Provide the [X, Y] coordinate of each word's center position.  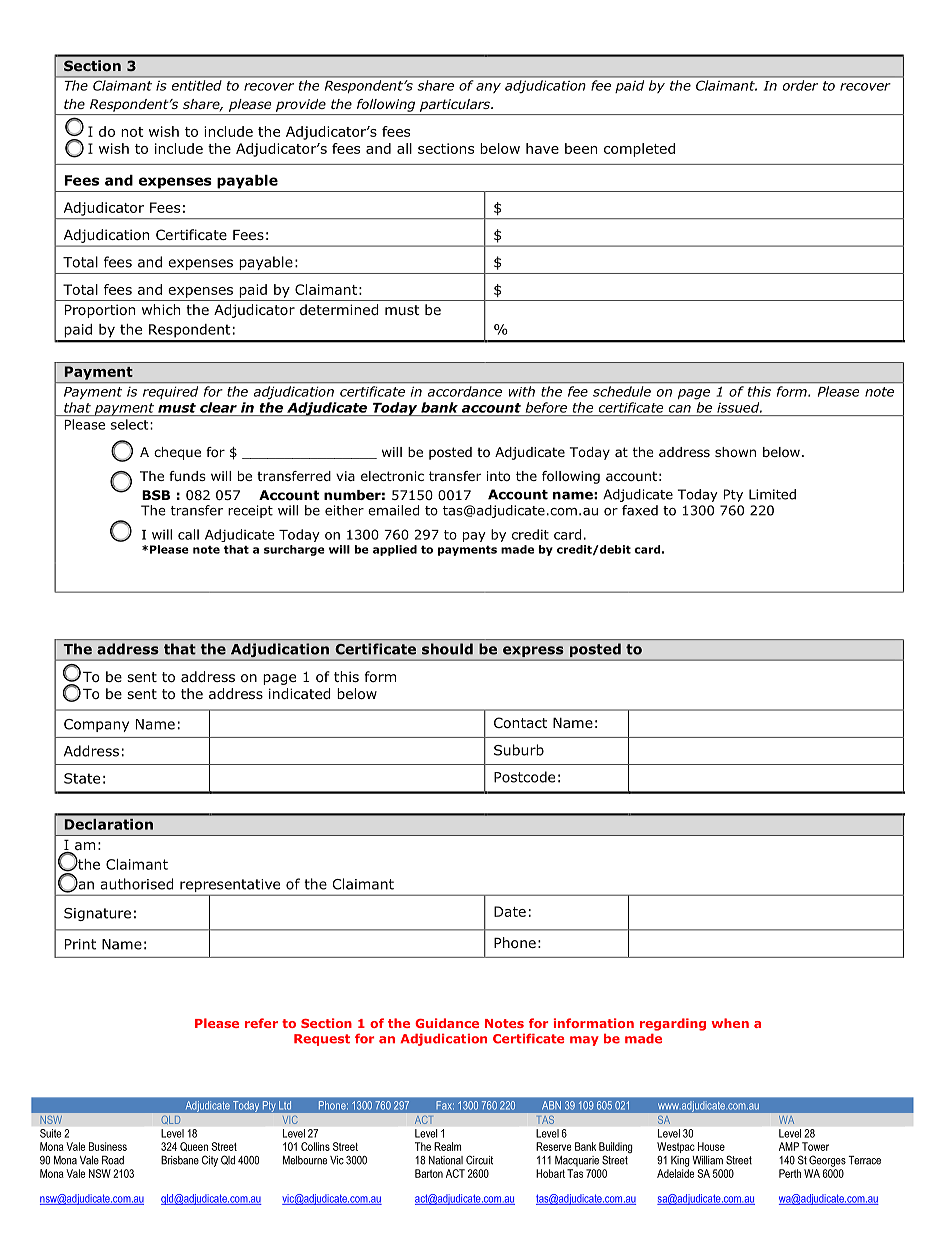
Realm [447, 1146]
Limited [772, 494]
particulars [456, 105]
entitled [196, 85]
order [800, 85]
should [447, 649]
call [188, 534]
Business [108, 1146]
